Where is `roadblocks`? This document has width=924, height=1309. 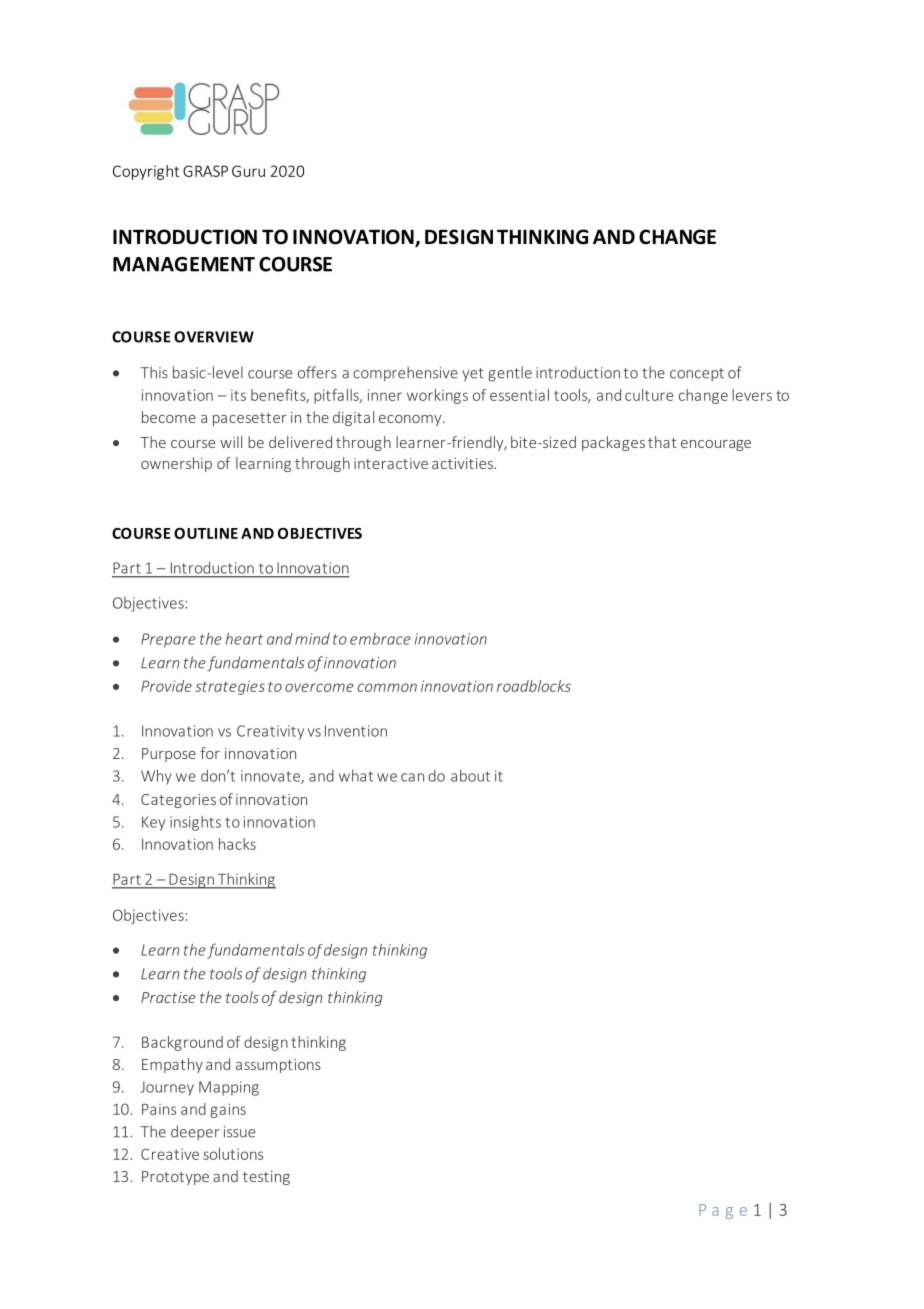
roadblocks is located at coordinates (534, 686).
